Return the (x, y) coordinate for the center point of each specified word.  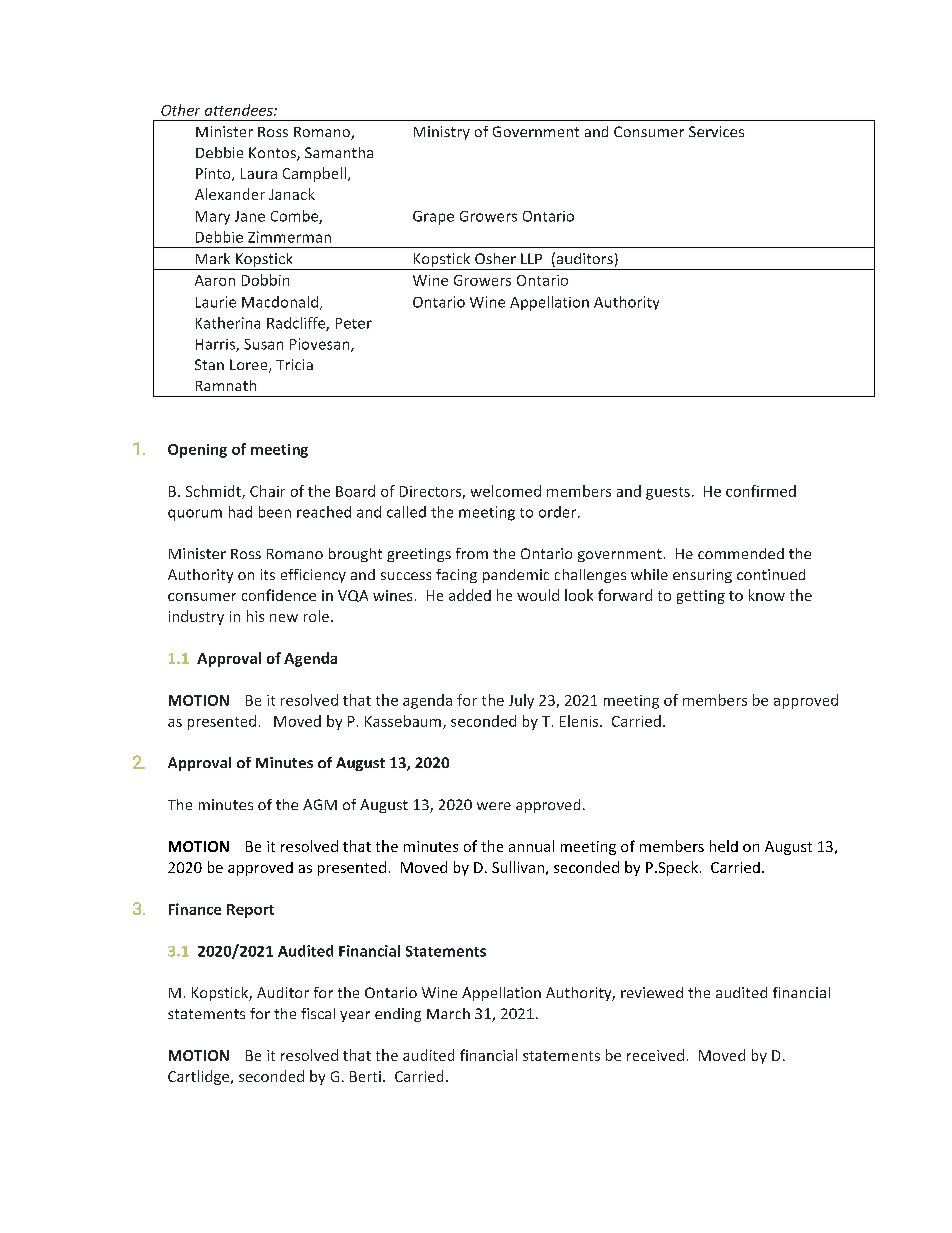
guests (668, 493)
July (521, 701)
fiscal (318, 1013)
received (655, 1055)
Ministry (442, 133)
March (448, 1013)
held (724, 846)
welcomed (506, 491)
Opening (197, 451)
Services (716, 131)
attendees (240, 110)
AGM (320, 804)
